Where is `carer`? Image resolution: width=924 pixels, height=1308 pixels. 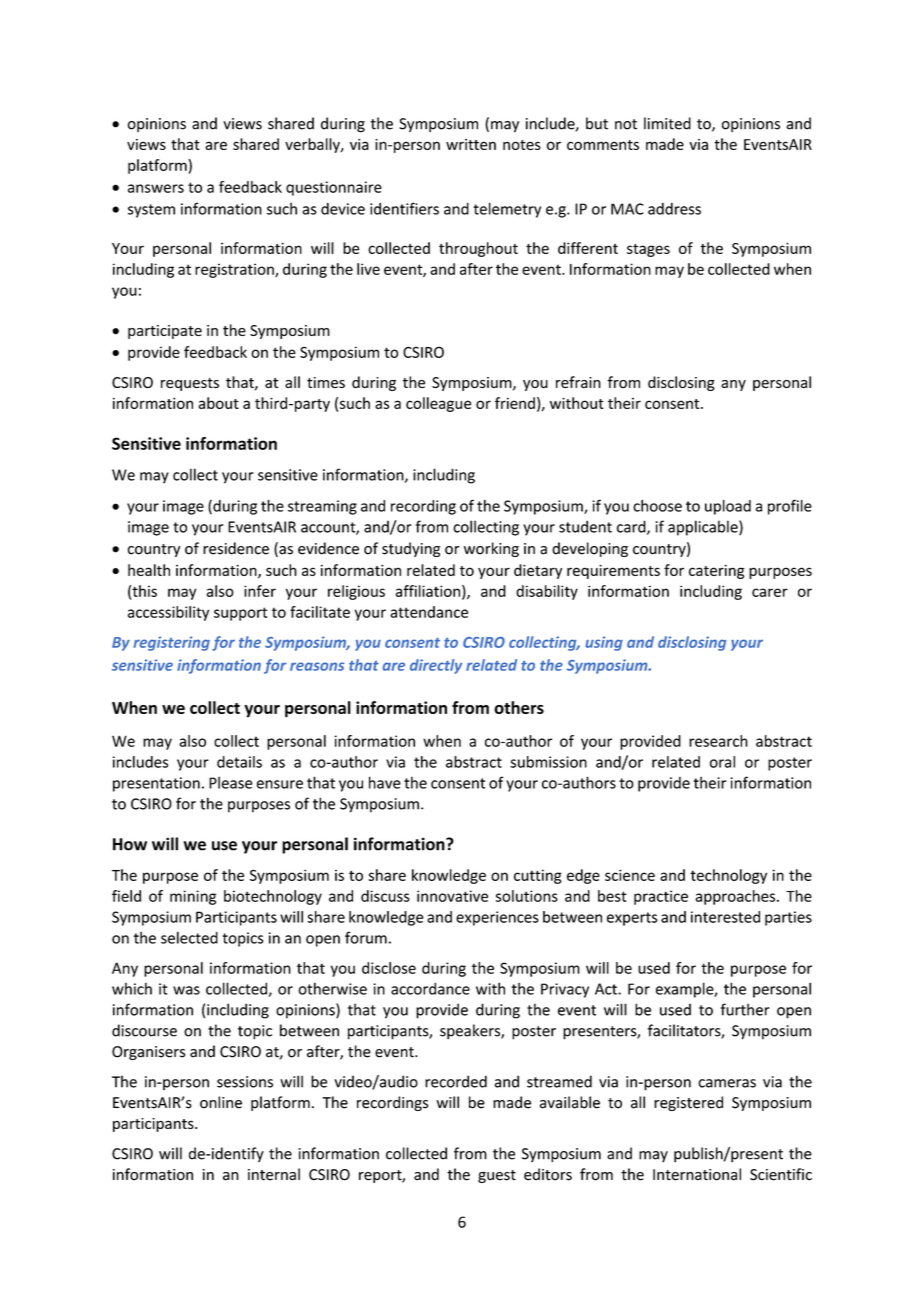
carer is located at coordinates (770, 592).
